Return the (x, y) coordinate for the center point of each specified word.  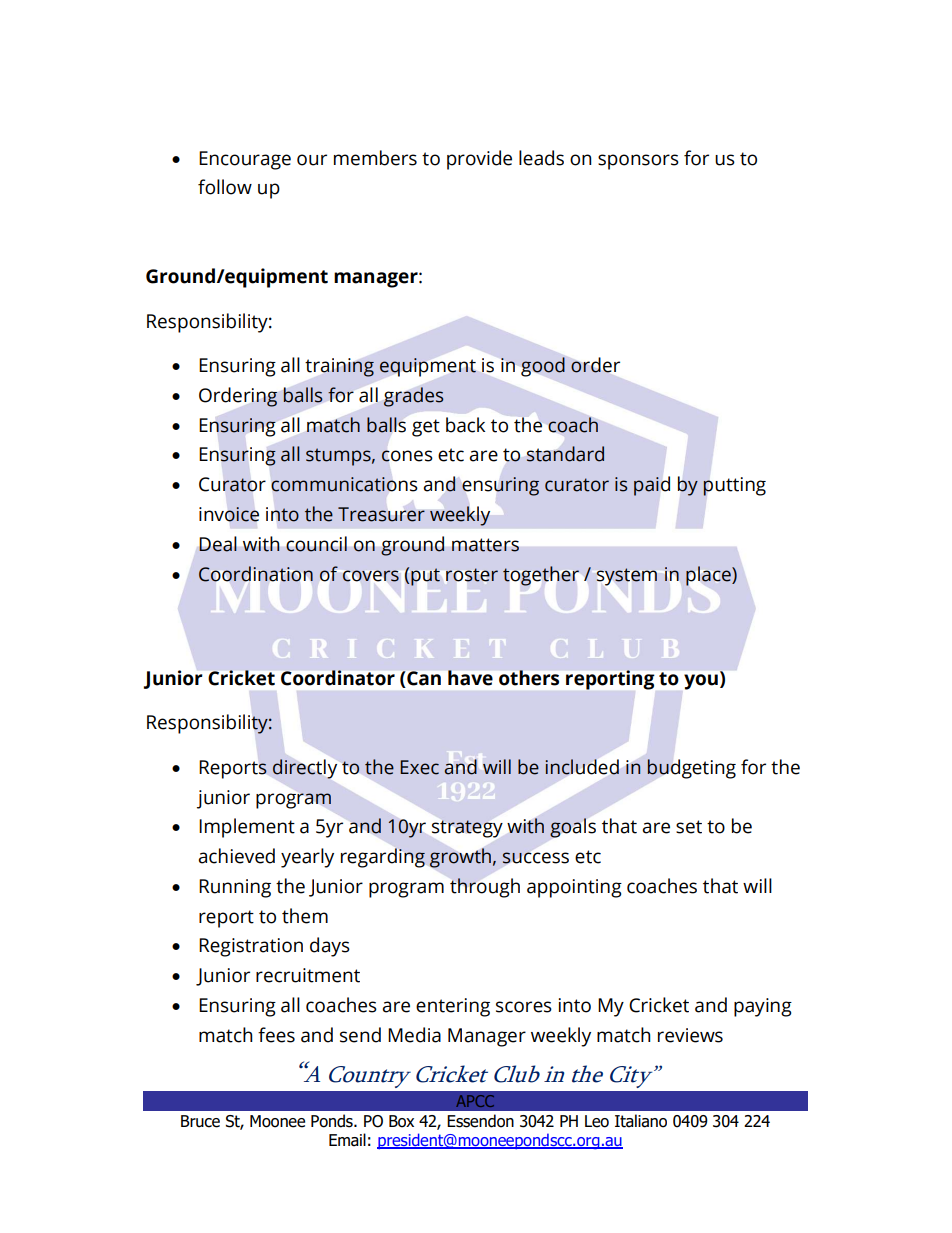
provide (479, 160)
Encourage (245, 160)
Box (401, 1121)
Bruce (200, 1121)
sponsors (638, 162)
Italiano (641, 1121)
